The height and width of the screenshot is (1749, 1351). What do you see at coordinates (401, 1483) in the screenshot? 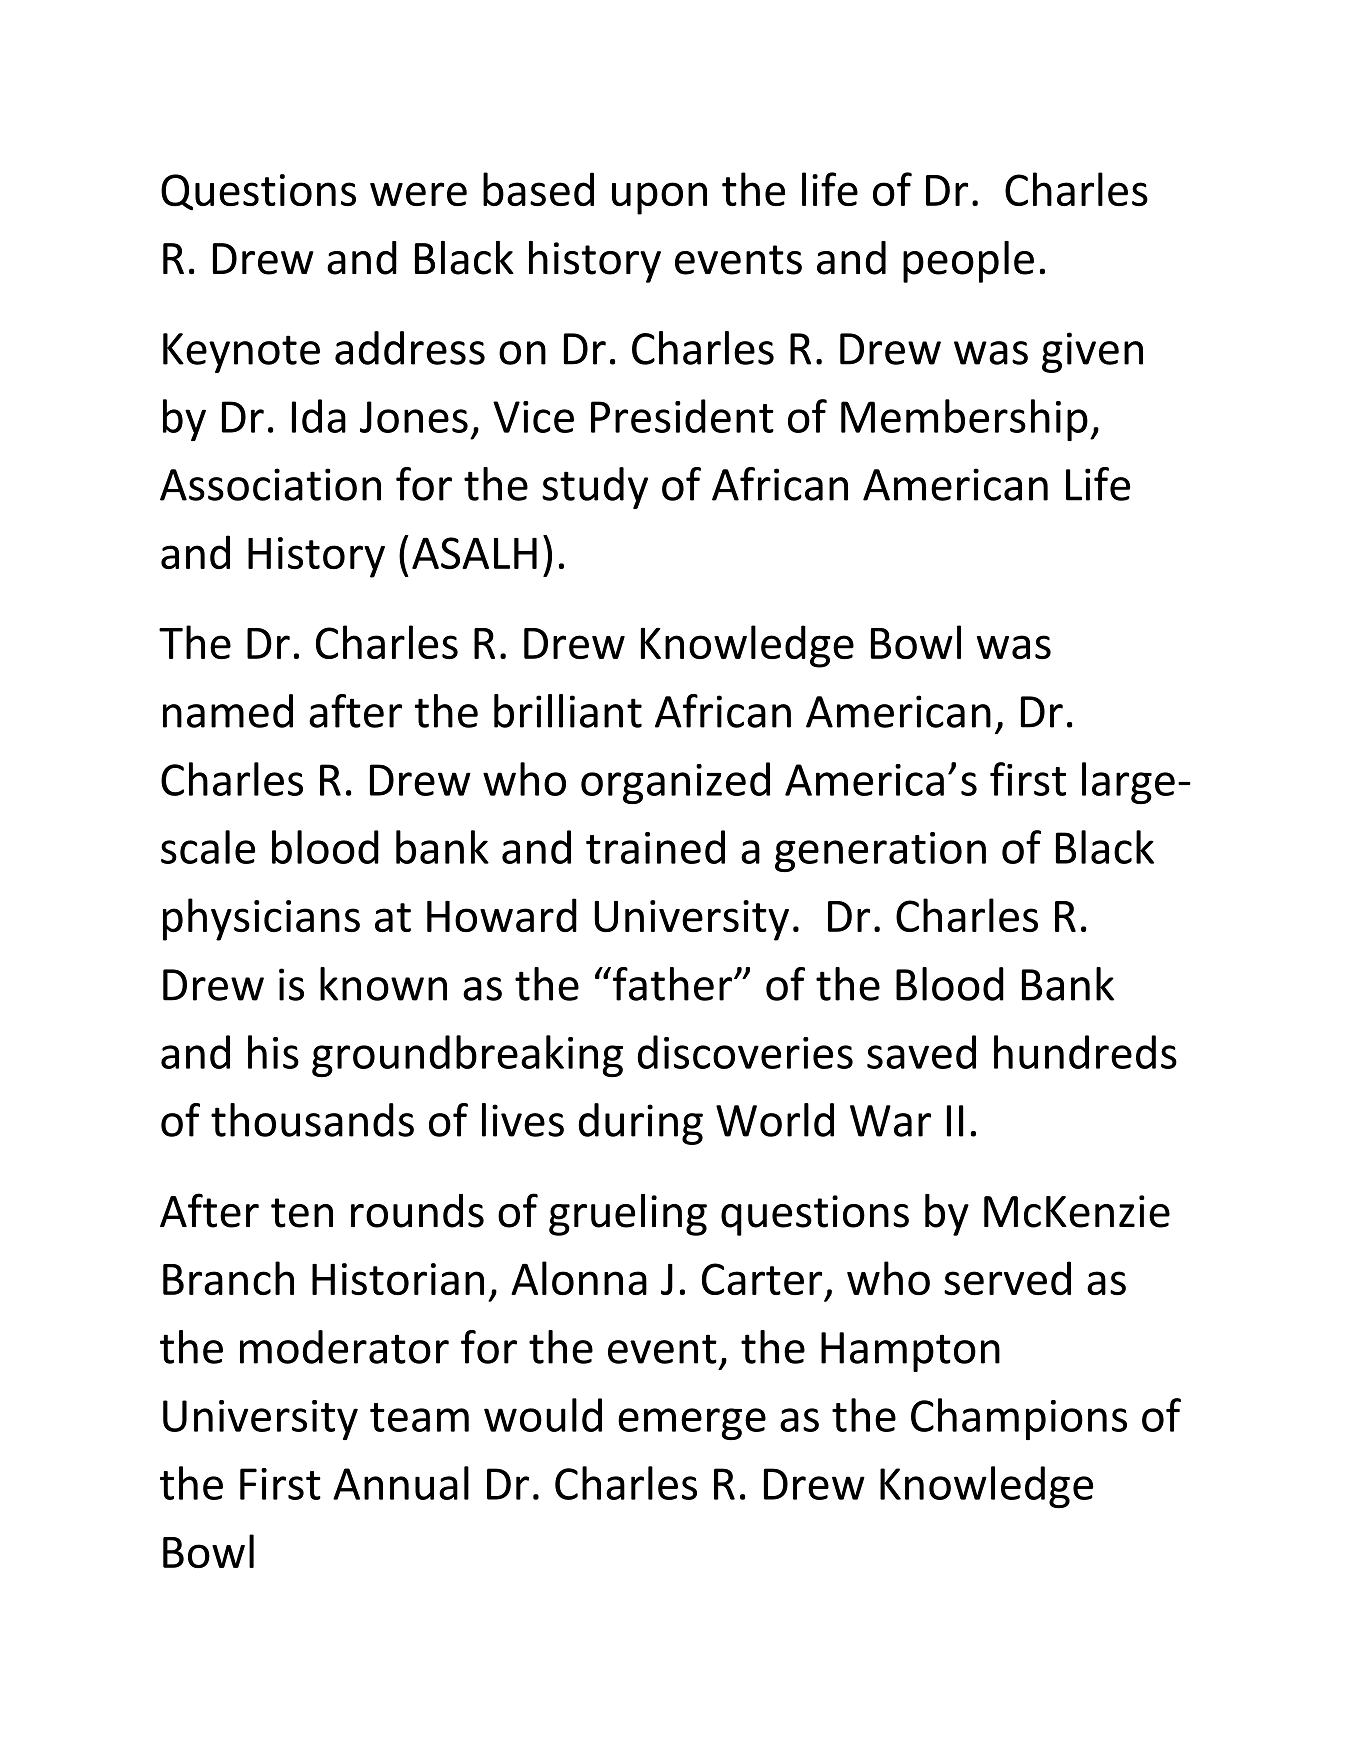
I see `Annual` at bounding box center [401, 1483].
